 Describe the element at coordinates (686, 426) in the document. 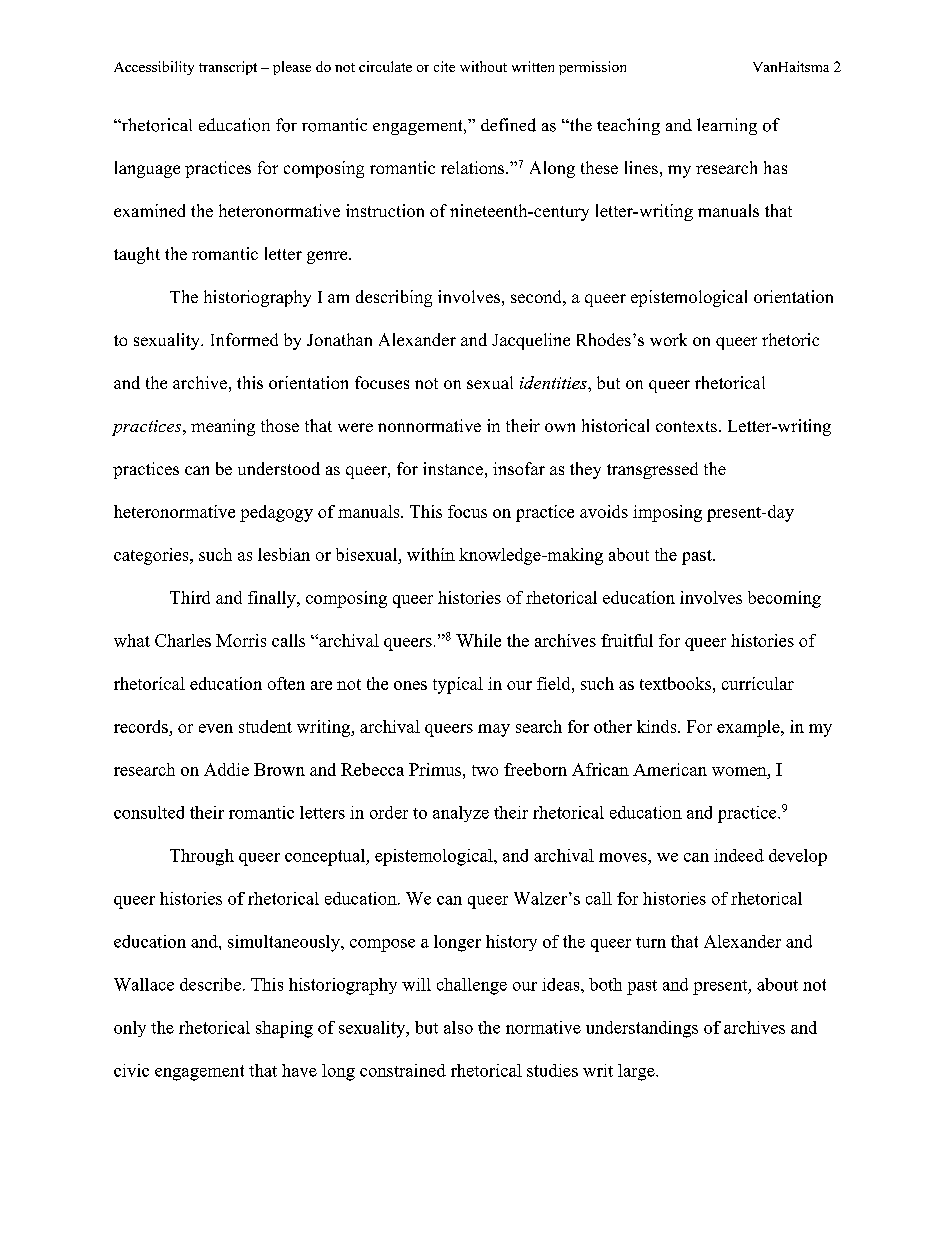

I see `contexts` at that location.
